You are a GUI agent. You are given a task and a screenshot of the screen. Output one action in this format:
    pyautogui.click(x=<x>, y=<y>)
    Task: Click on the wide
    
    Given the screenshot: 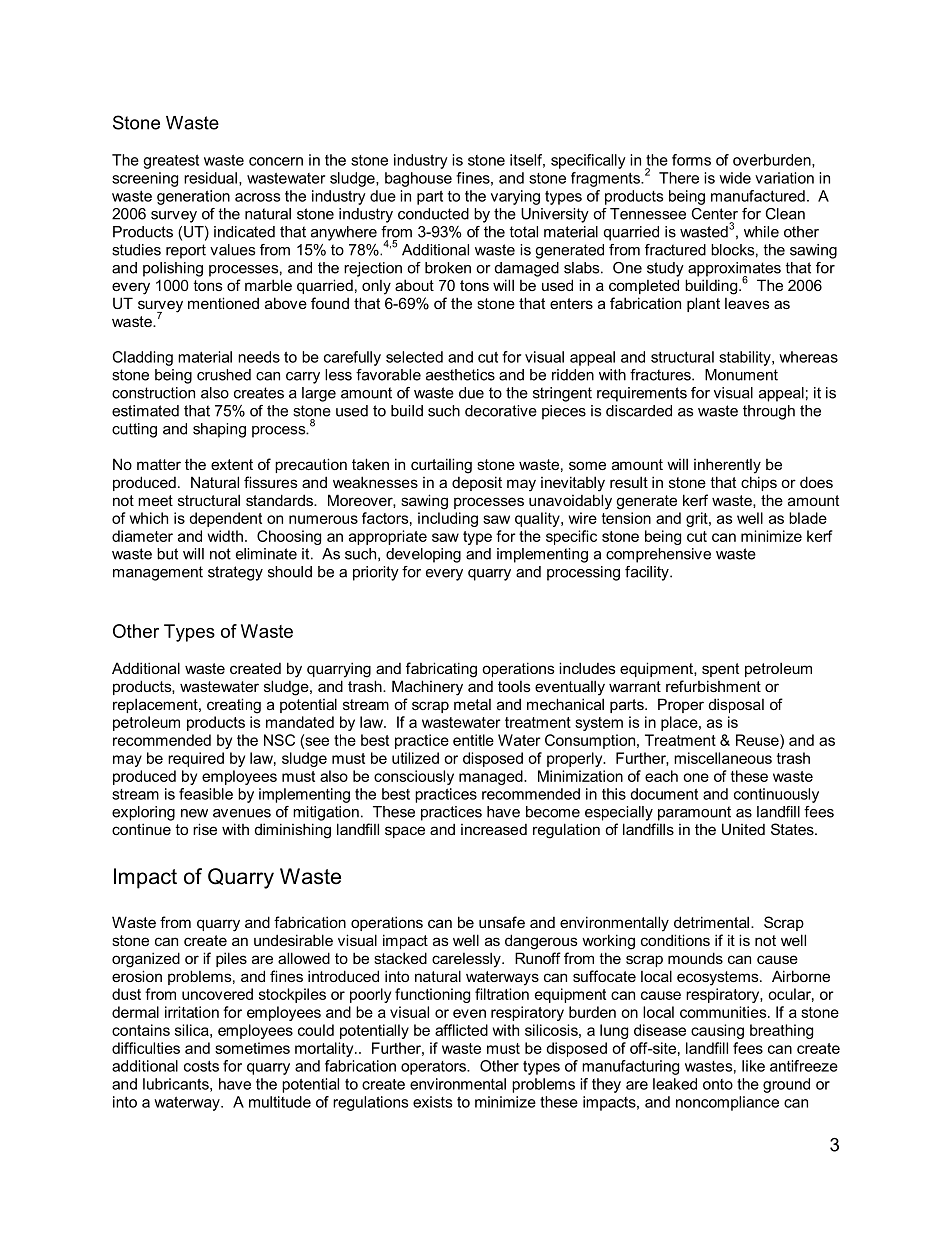 What is the action you would take?
    pyautogui.click(x=735, y=178)
